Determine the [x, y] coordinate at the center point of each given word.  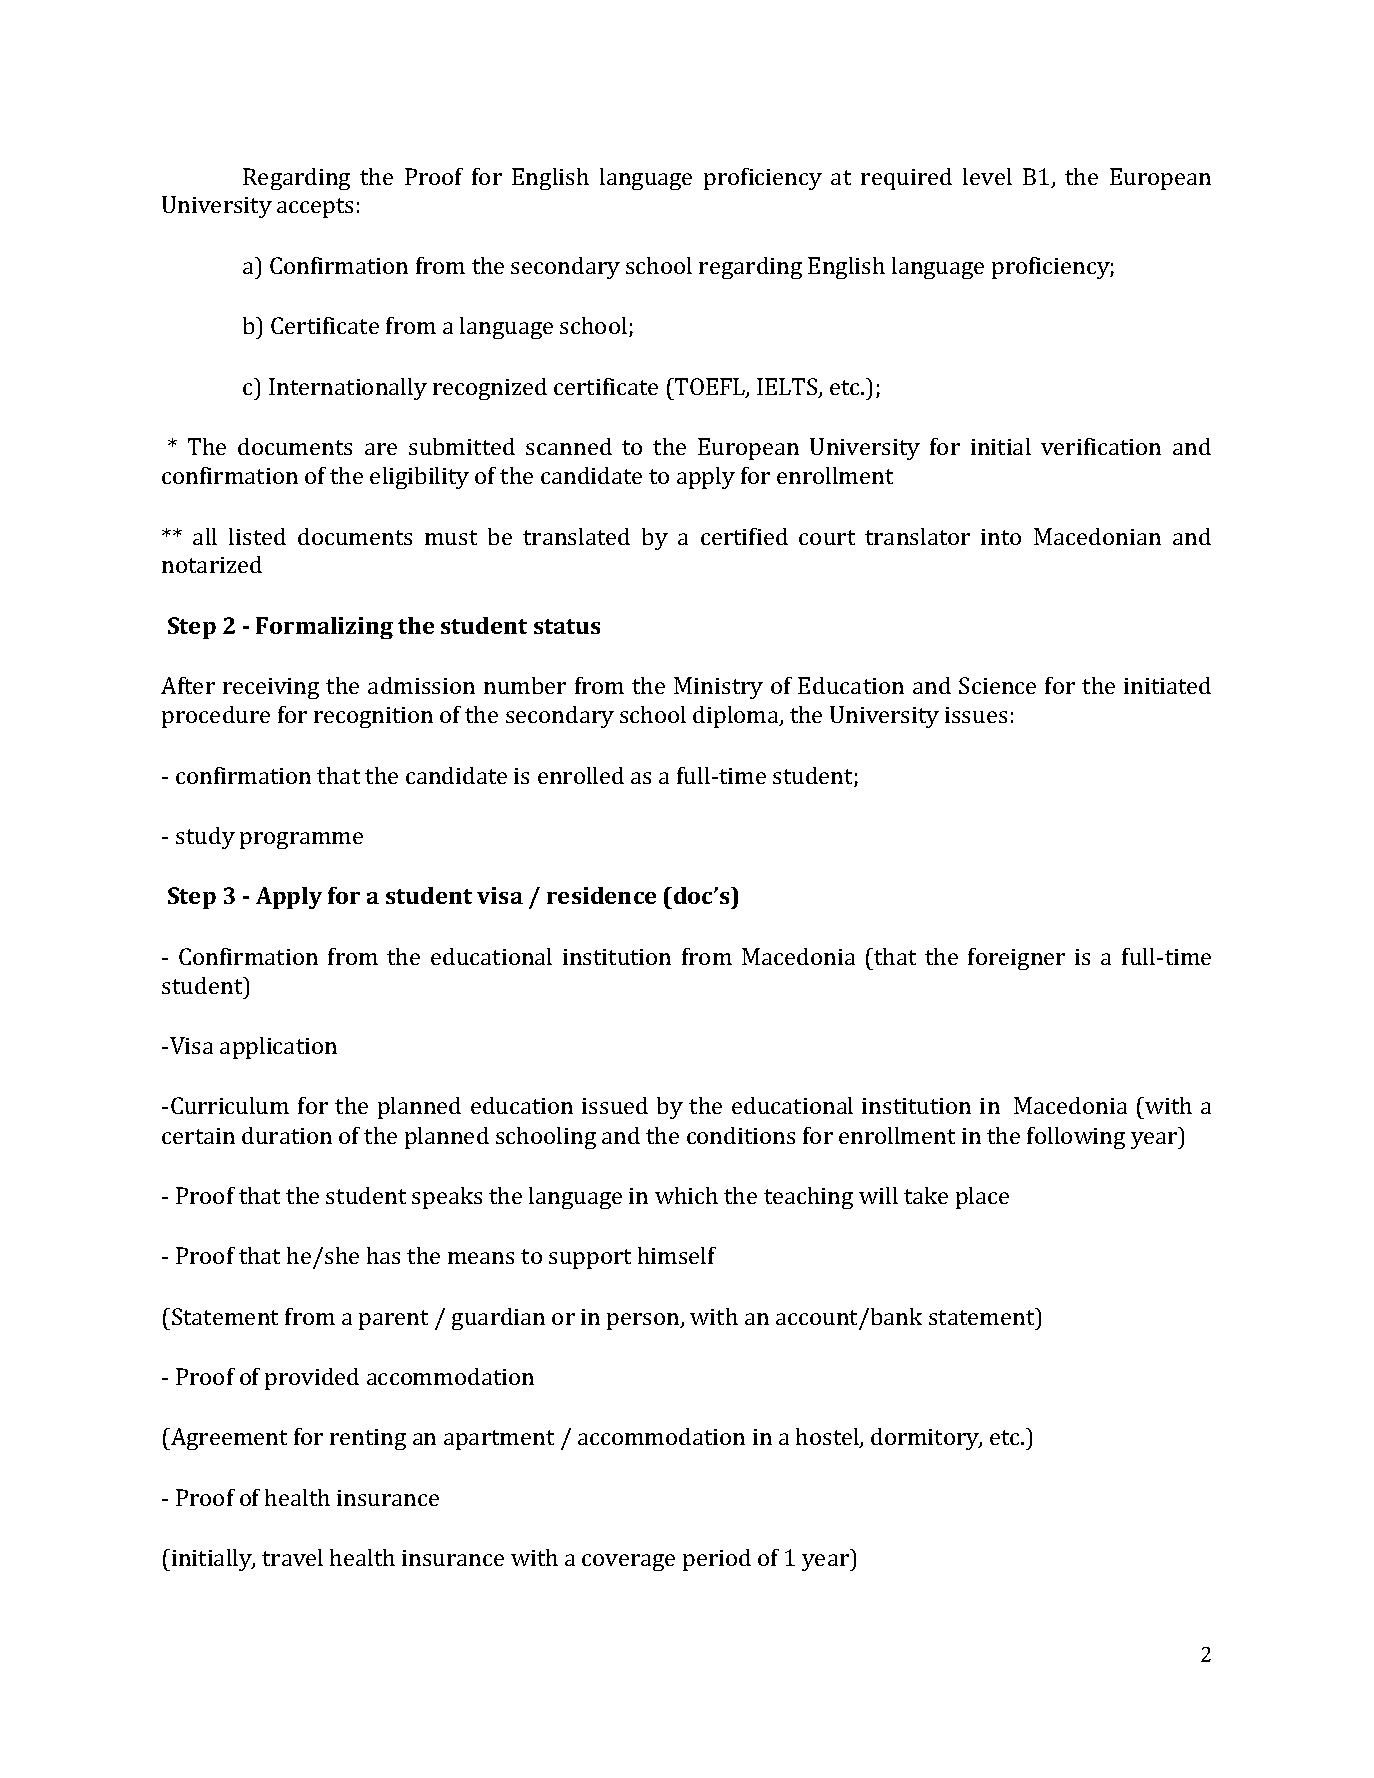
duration [287, 1135]
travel [292, 1557]
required [906, 179]
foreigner [1016, 959]
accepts [315, 208]
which [686, 1195]
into [1001, 537]
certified [744, 536]
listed [257, 536]
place [982, 1198]
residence [601, 895]
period [717, 1560]
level [987, 176]
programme [301, 840]
